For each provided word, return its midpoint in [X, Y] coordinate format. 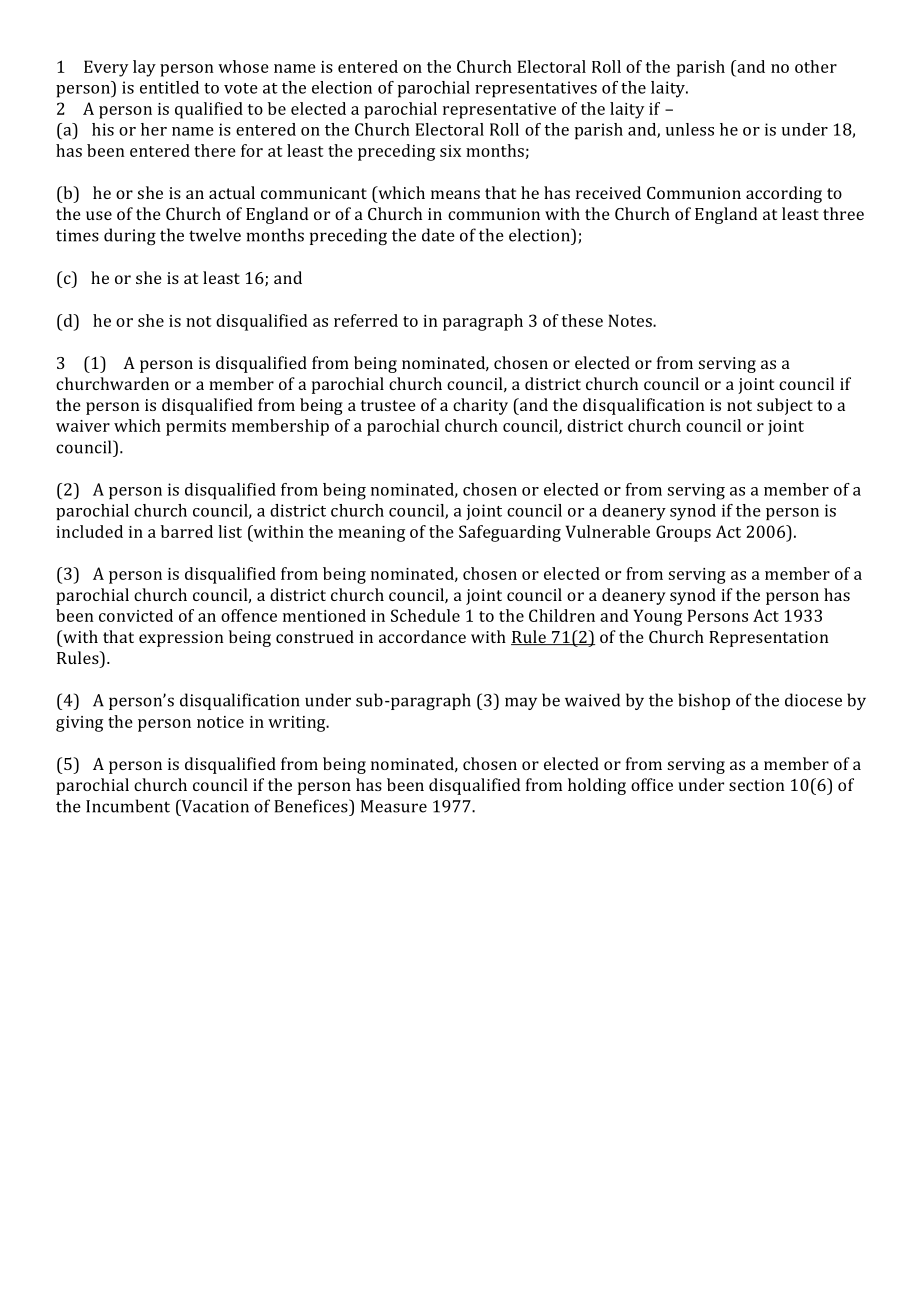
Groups [683, 533]
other [816, 66]
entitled [169, 87]
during [130, 236]
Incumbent [128, 806]
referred [366, 320]
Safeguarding [510, 533]
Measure [394, 806]
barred [187, 531]
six [450, 151]
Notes [631, 320]
